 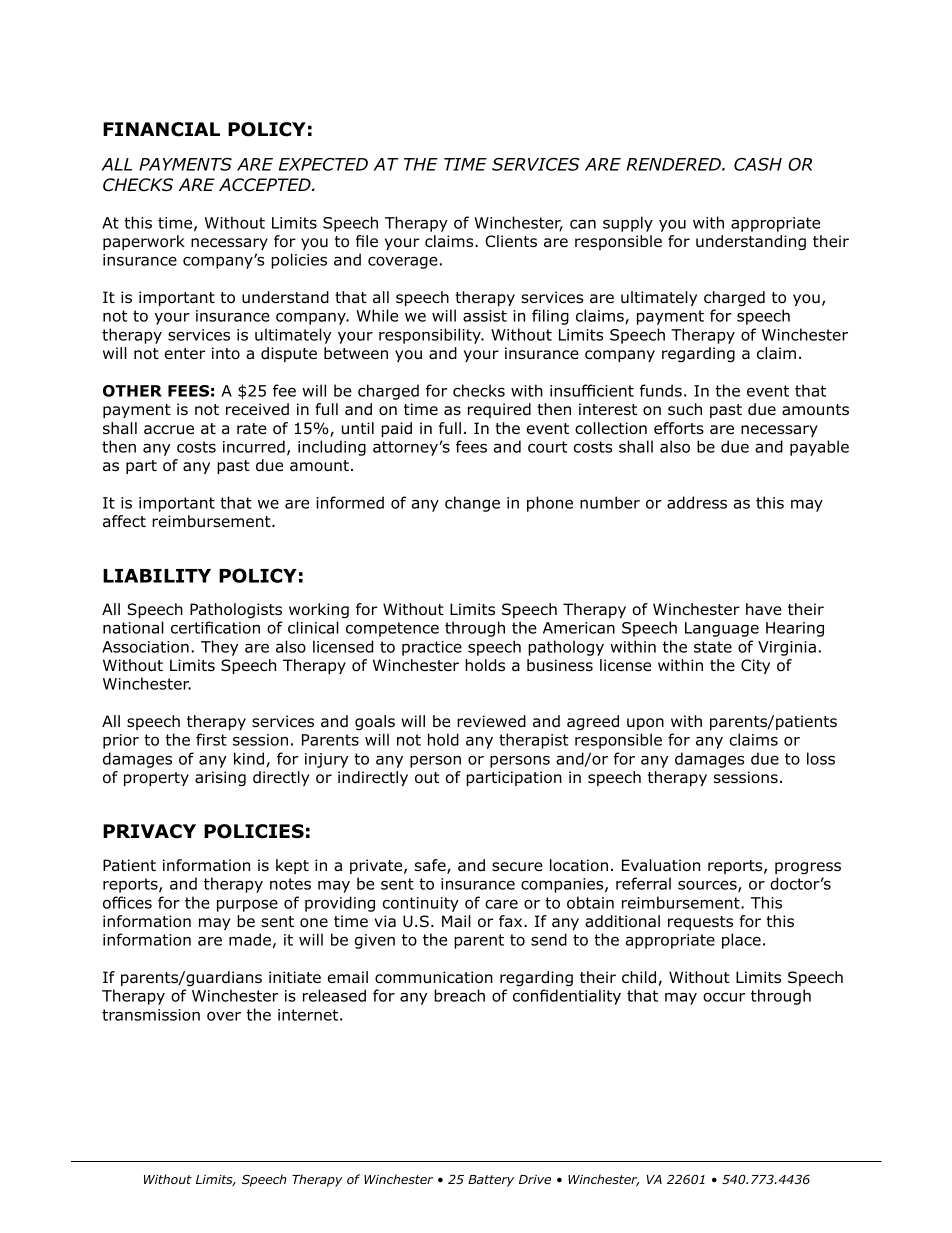 What do you see at coordinates (758, 164) in the screenshot?
I see `CASH` at bounding box center [758, 164].
